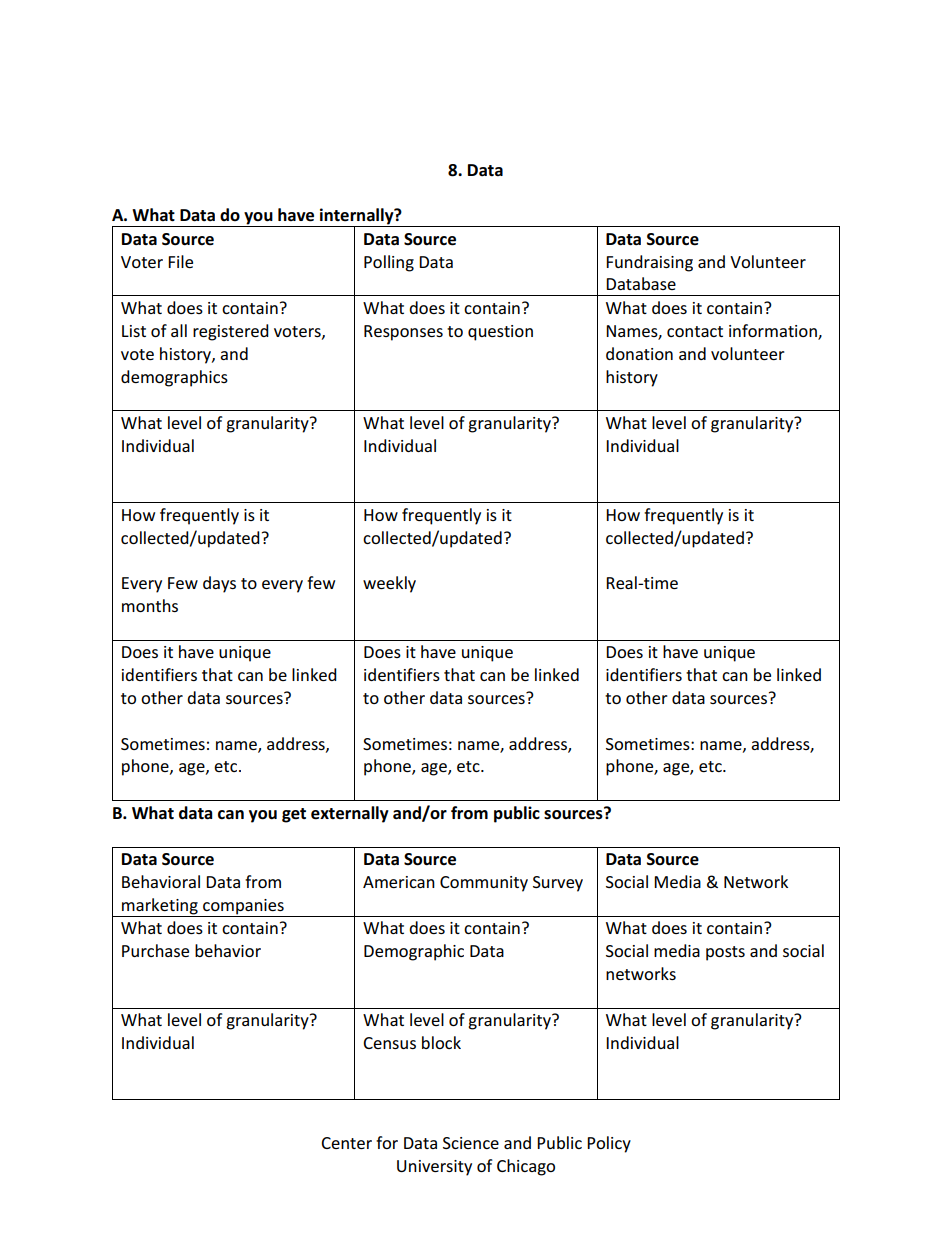 The height and width of the page is (1233, 952). I want to click on get, so click(294, 815).
